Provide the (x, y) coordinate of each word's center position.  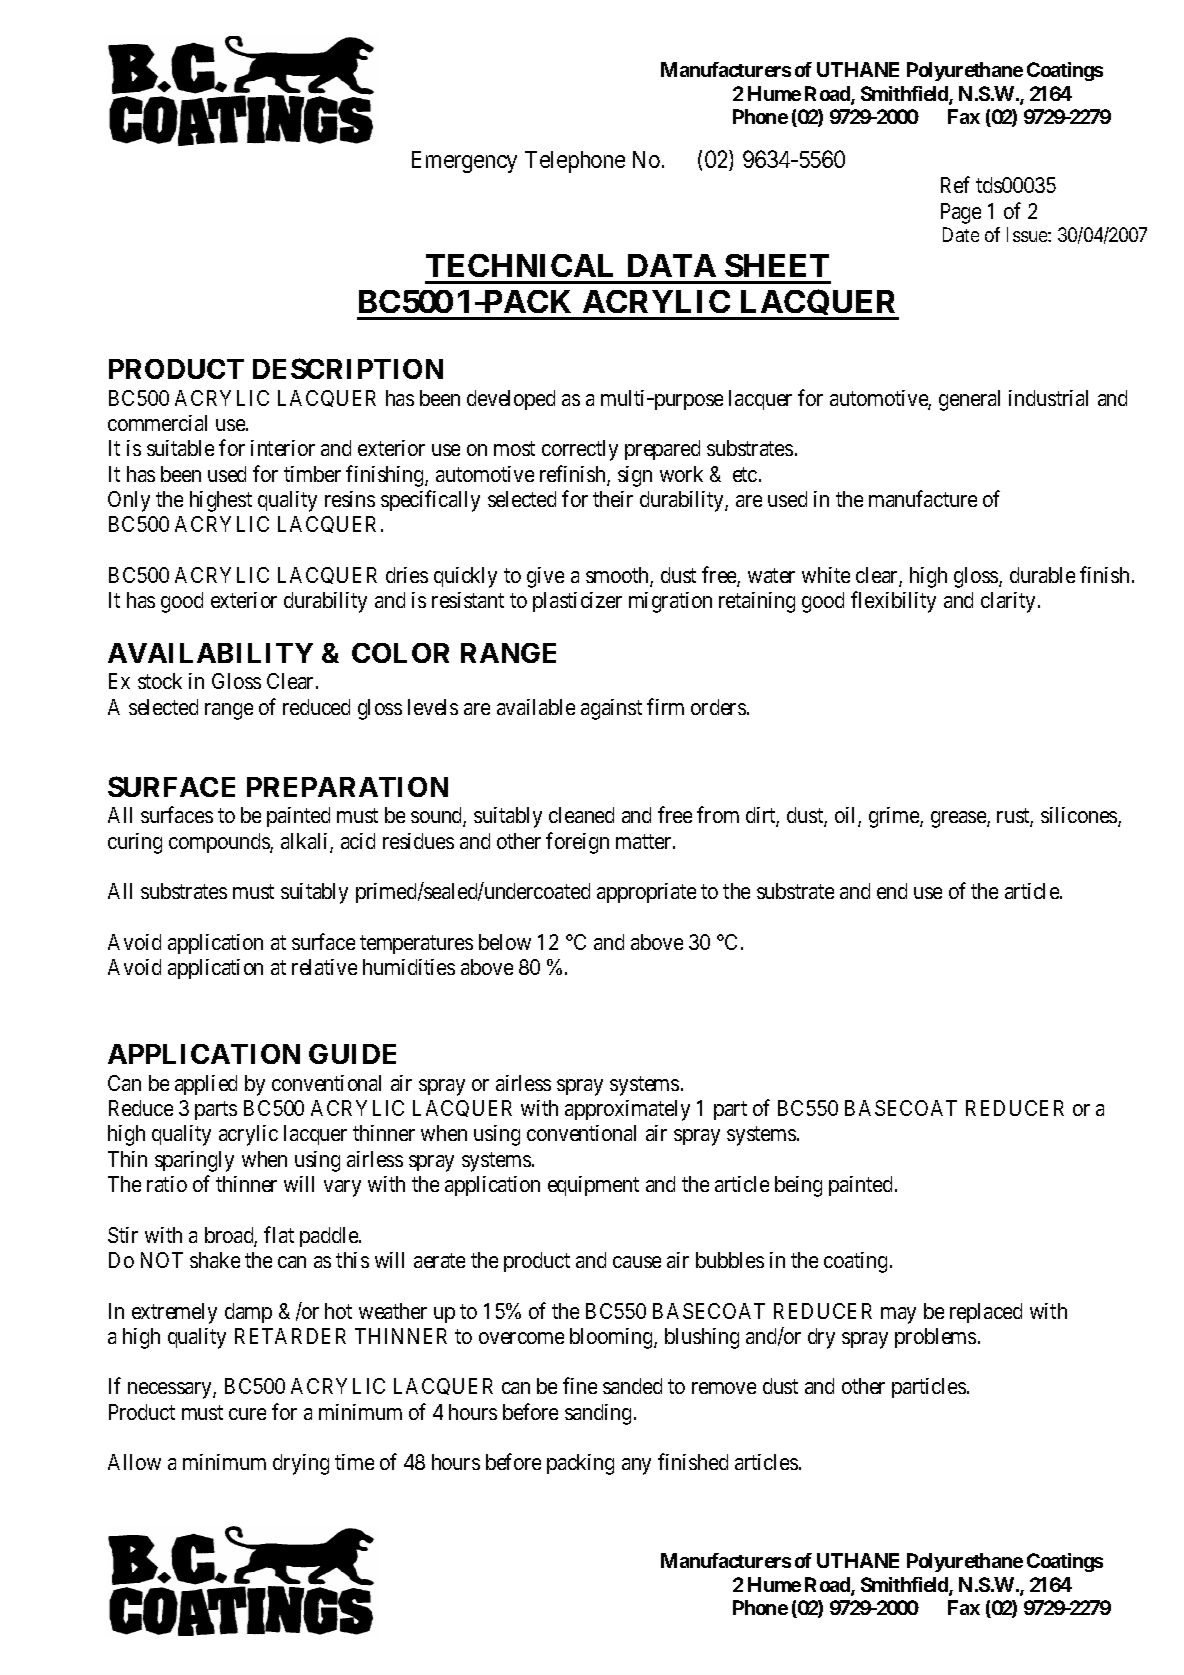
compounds (220, 843)
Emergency (464, 162)
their (613, 499)
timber (312, 474)
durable (1042, 575)
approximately (627, 1110)
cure (247, 1414)
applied (206, 1085)
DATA (672, 265)
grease (959, 819)
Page (961, 213)
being (798, 1186)
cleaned (581, 815)
